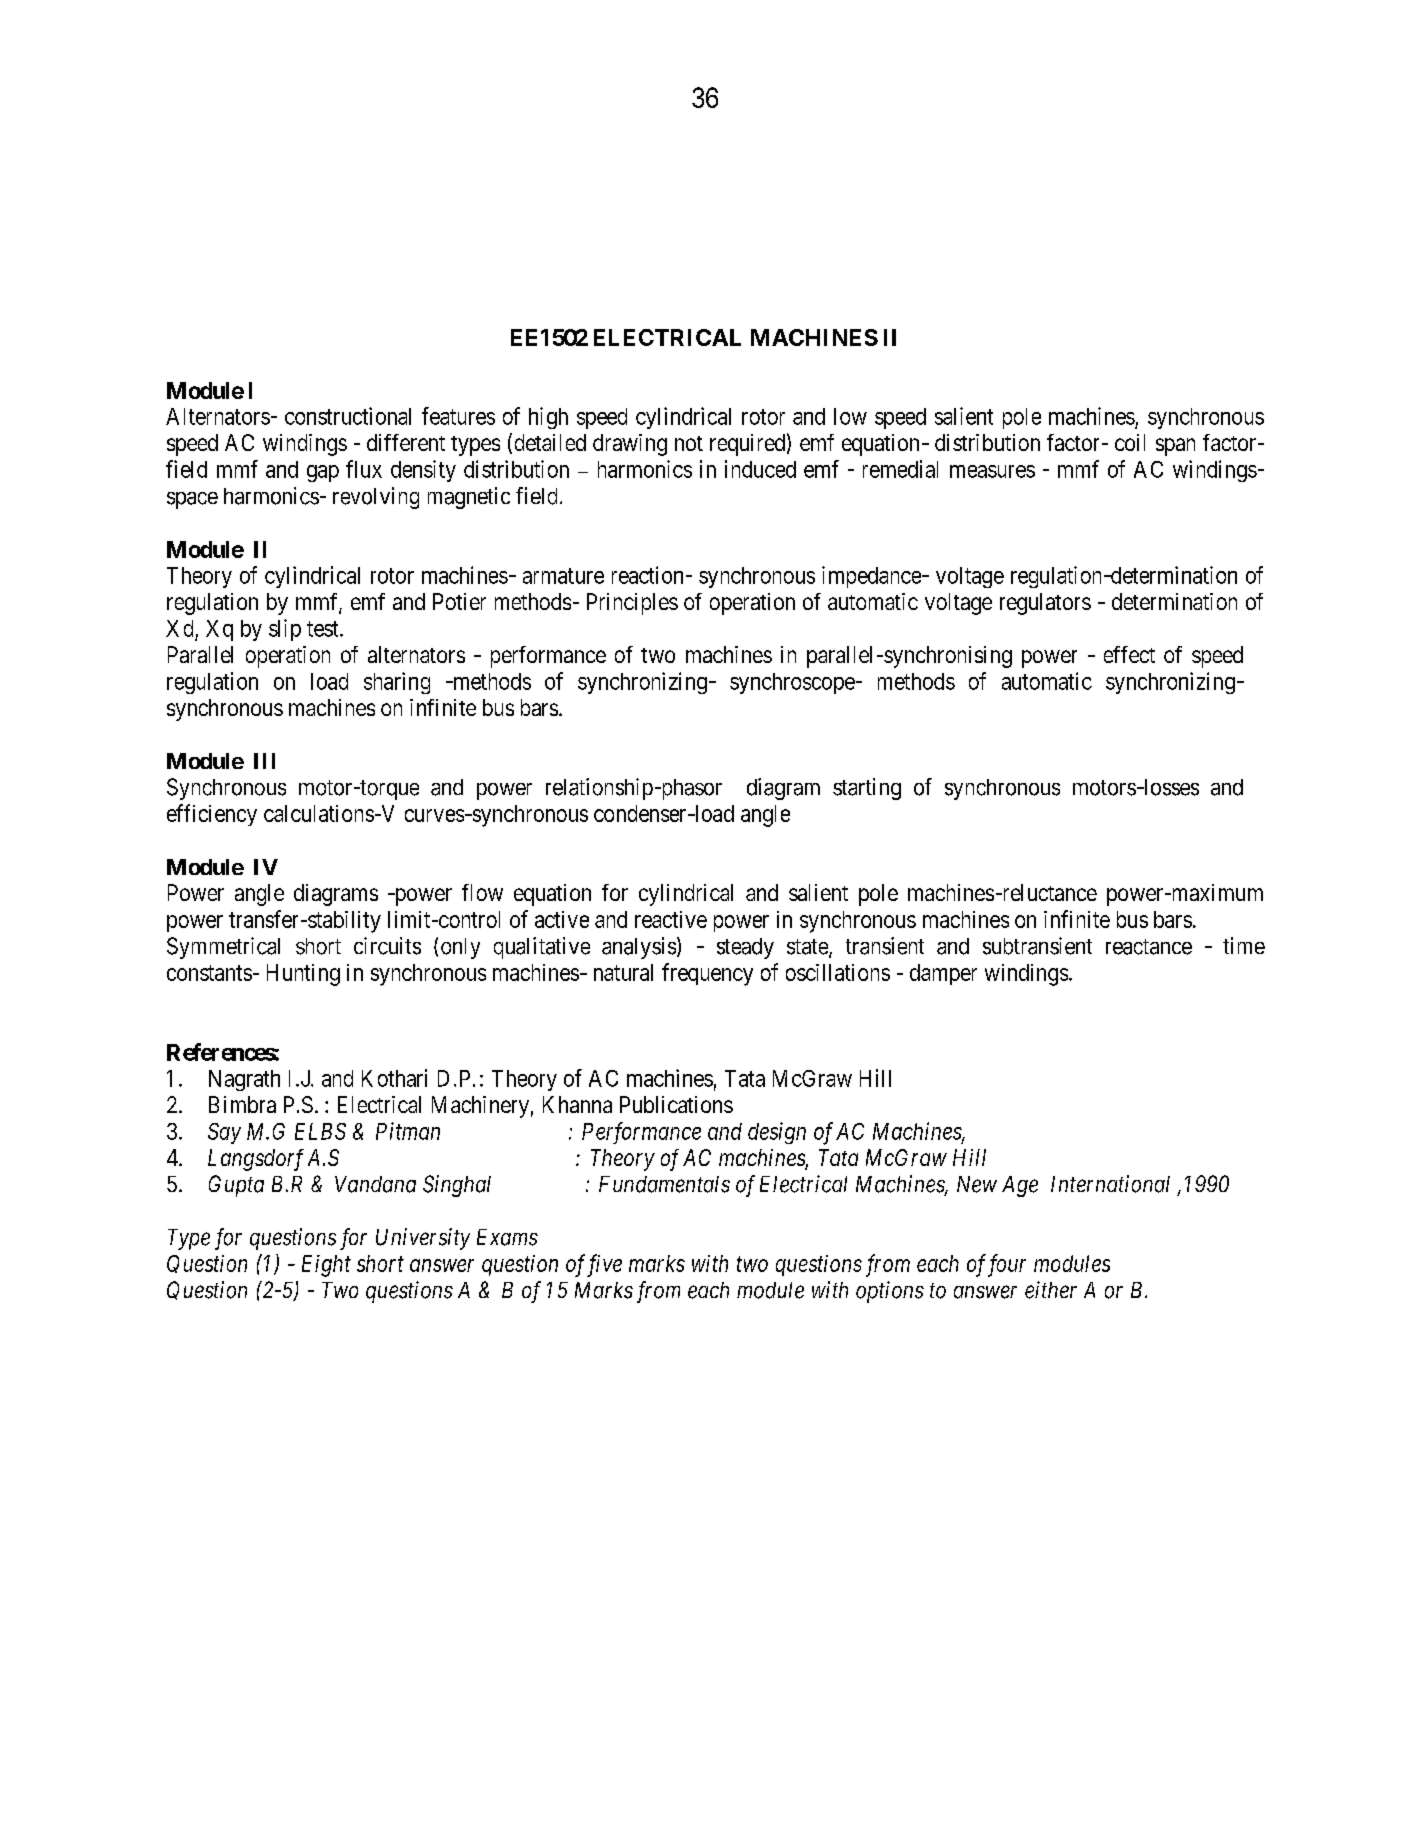  Describe the element at coordinates (364, 469) in the screenshot. I see `flux` at that location.
